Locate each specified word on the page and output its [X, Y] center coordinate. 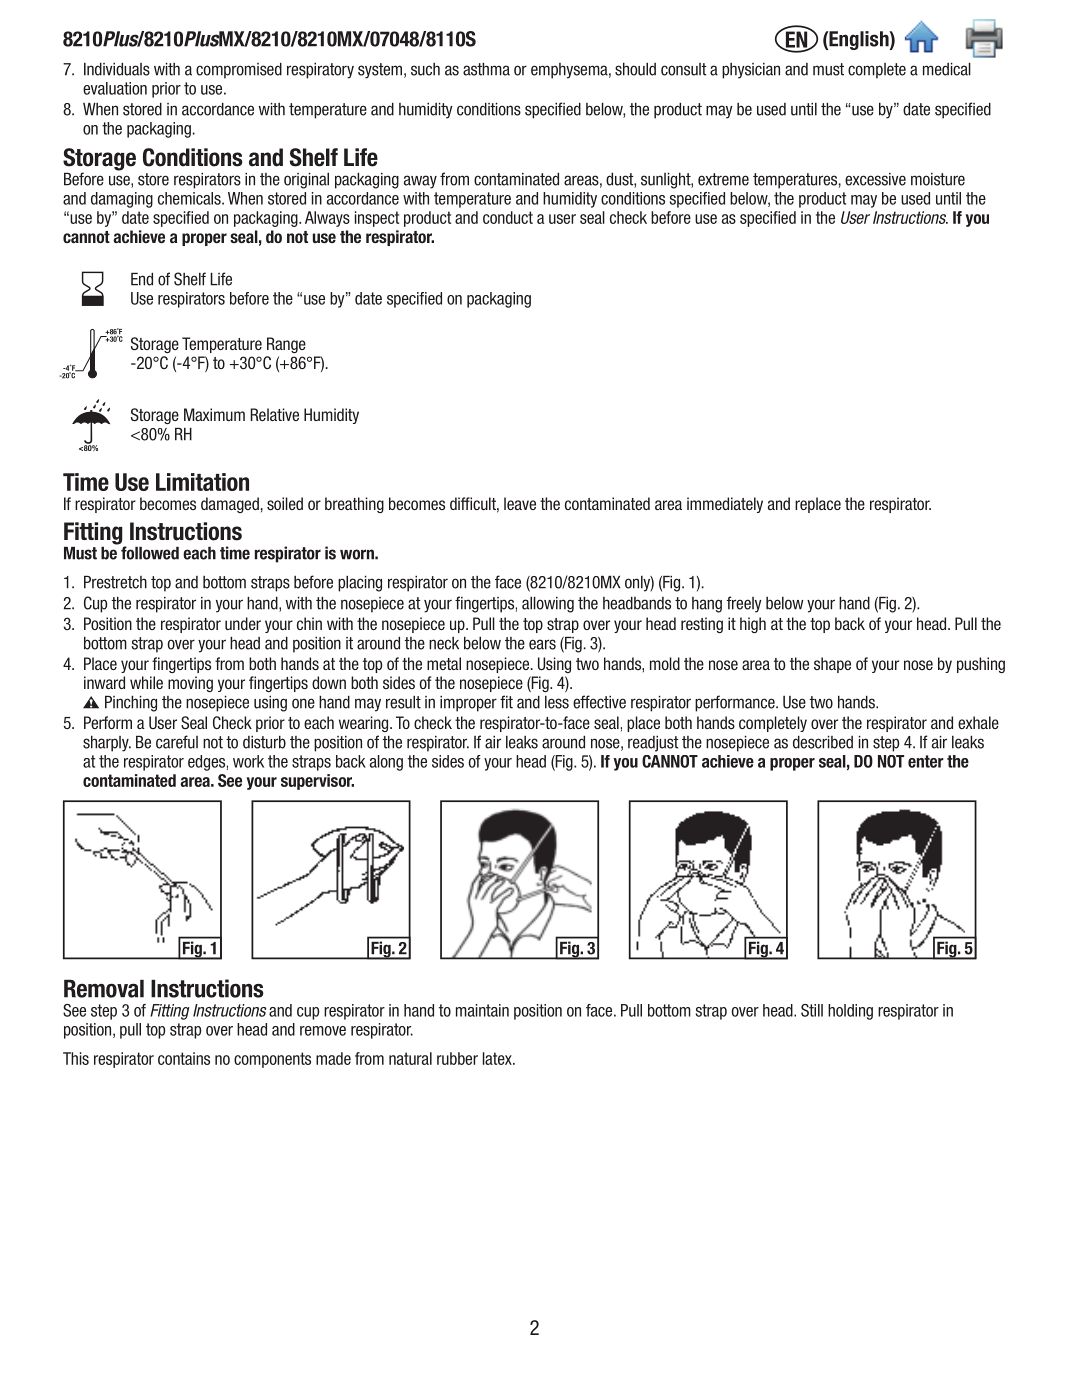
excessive [875, 179]
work [248, 761]
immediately [725, 505]
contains [184, 1058]
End [142, 279]
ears [542, 644]
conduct [508, 217]
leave [520, 503]
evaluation [115, 88]
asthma [486, 69]
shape [832, 665]
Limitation [202, 482]
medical [947, 69]
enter [926, 761]
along [386, 763]
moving [190, 684]
